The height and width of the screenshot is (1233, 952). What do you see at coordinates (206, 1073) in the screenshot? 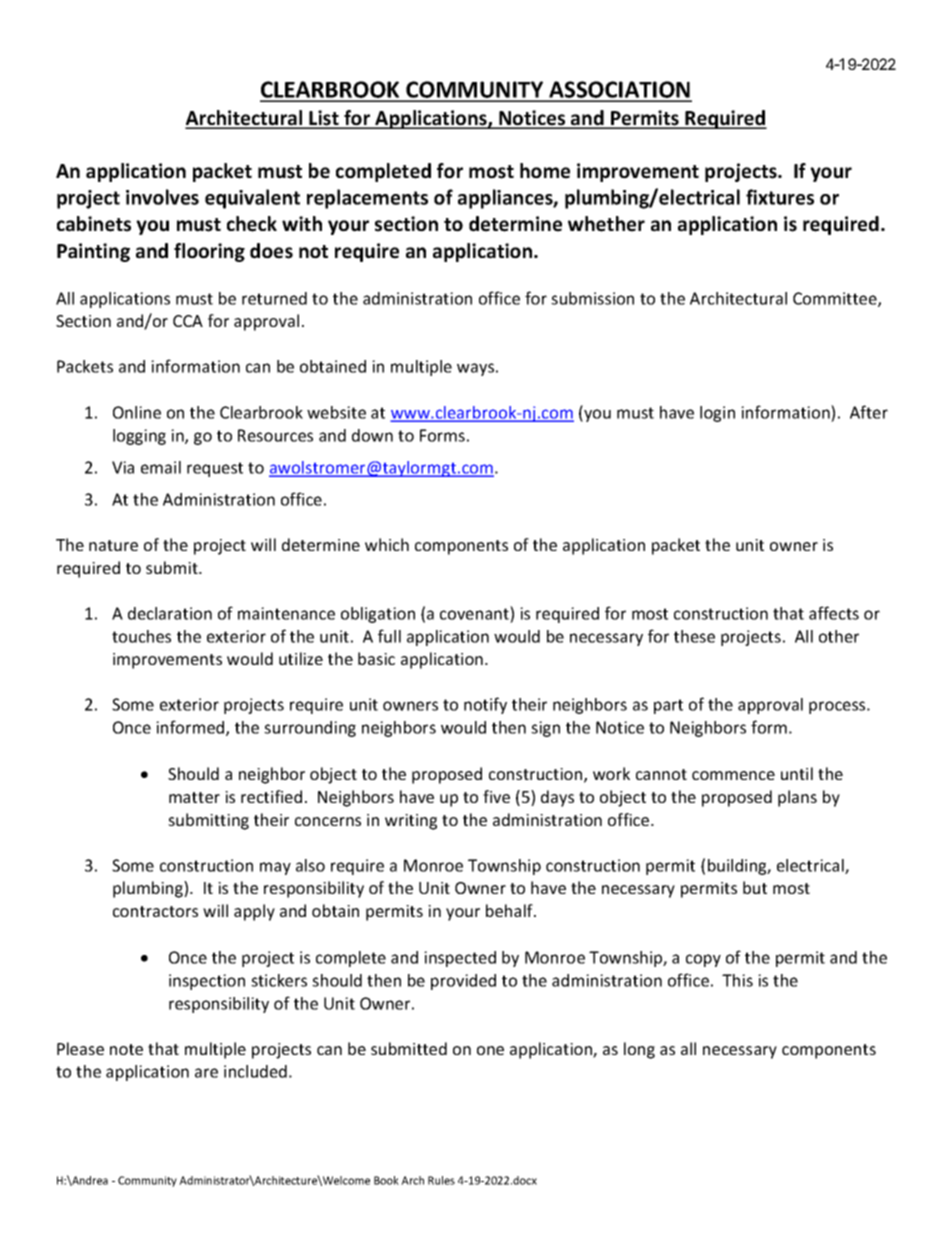
I see `are` at bounding box center [206, 1073].
